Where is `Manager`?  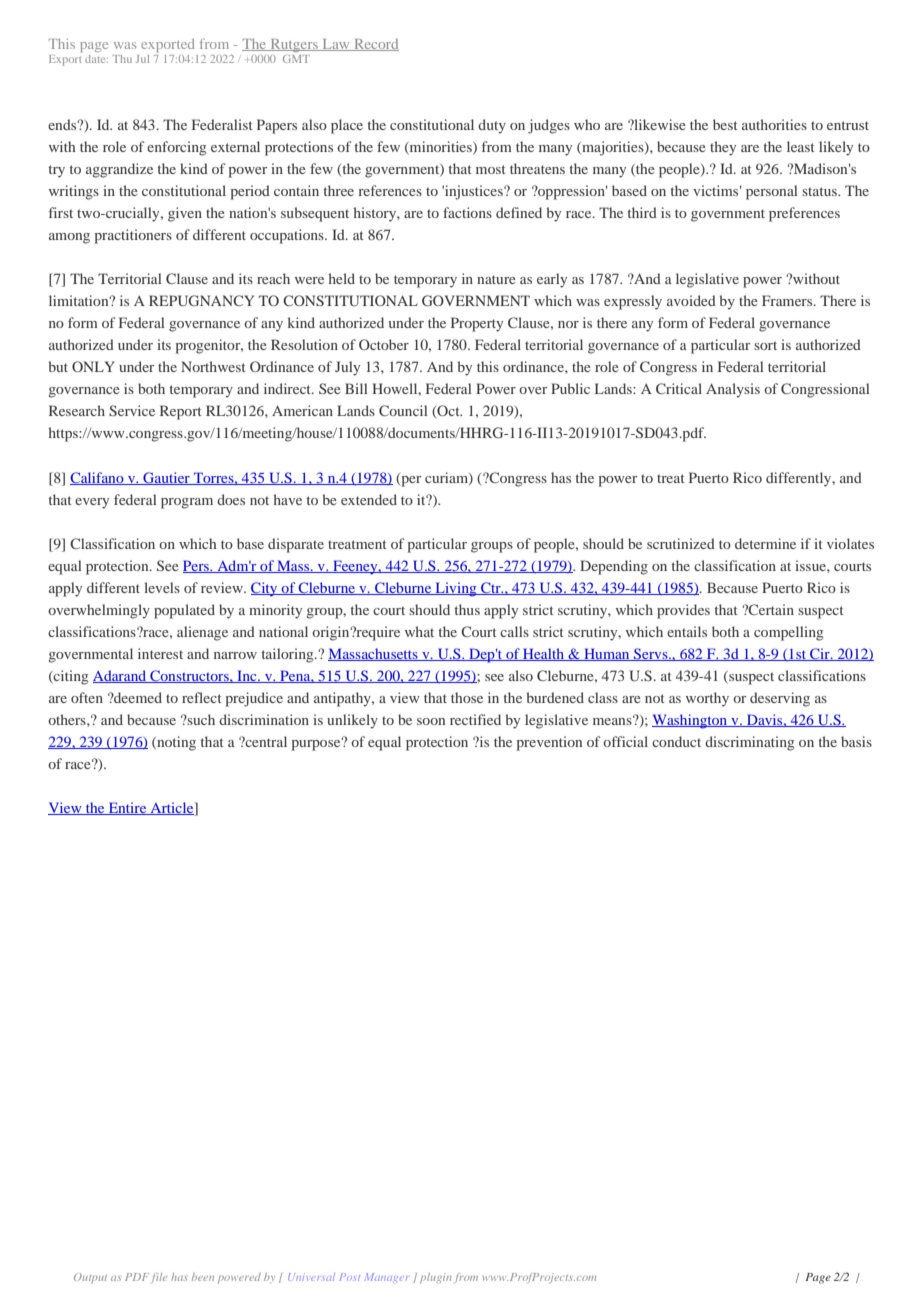
Manager is located at coordinates (387, 1277).
